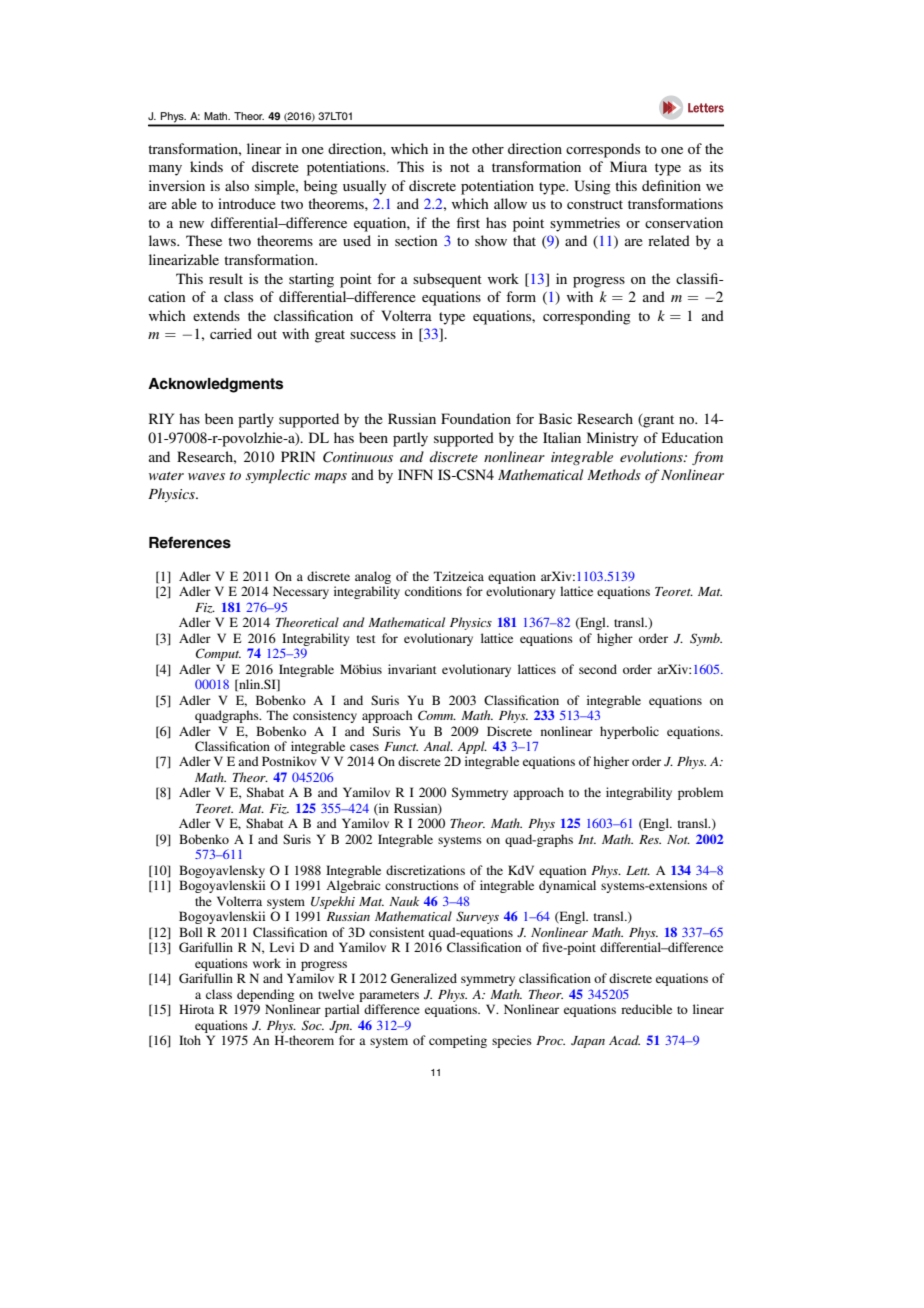 The image size is (924, 1308). What do you see at coordinates (433, 591) in the screenshot?
I see `conditions` at bounding box center [433, 591].
